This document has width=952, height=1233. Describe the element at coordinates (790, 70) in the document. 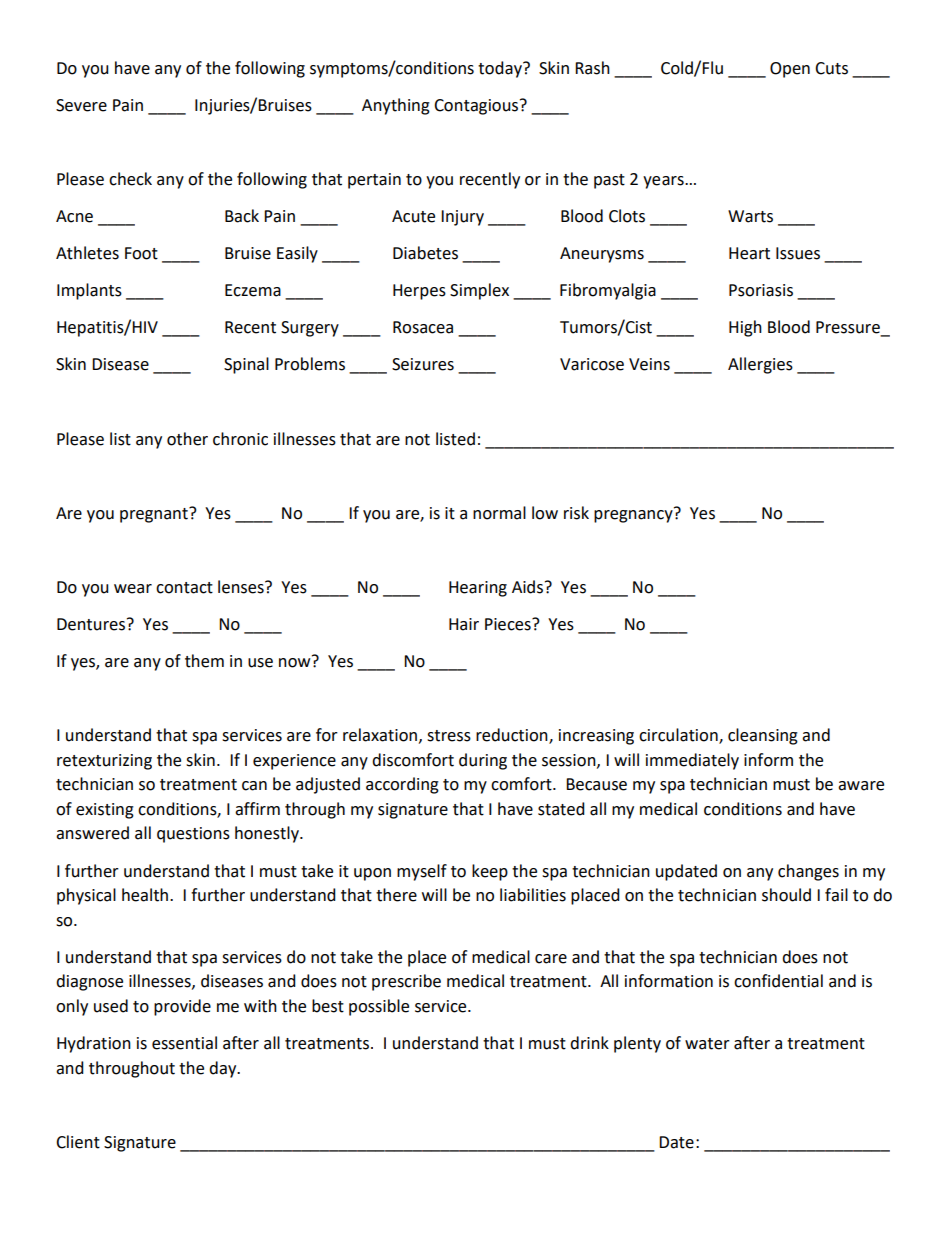

I see `Open` at that location.
